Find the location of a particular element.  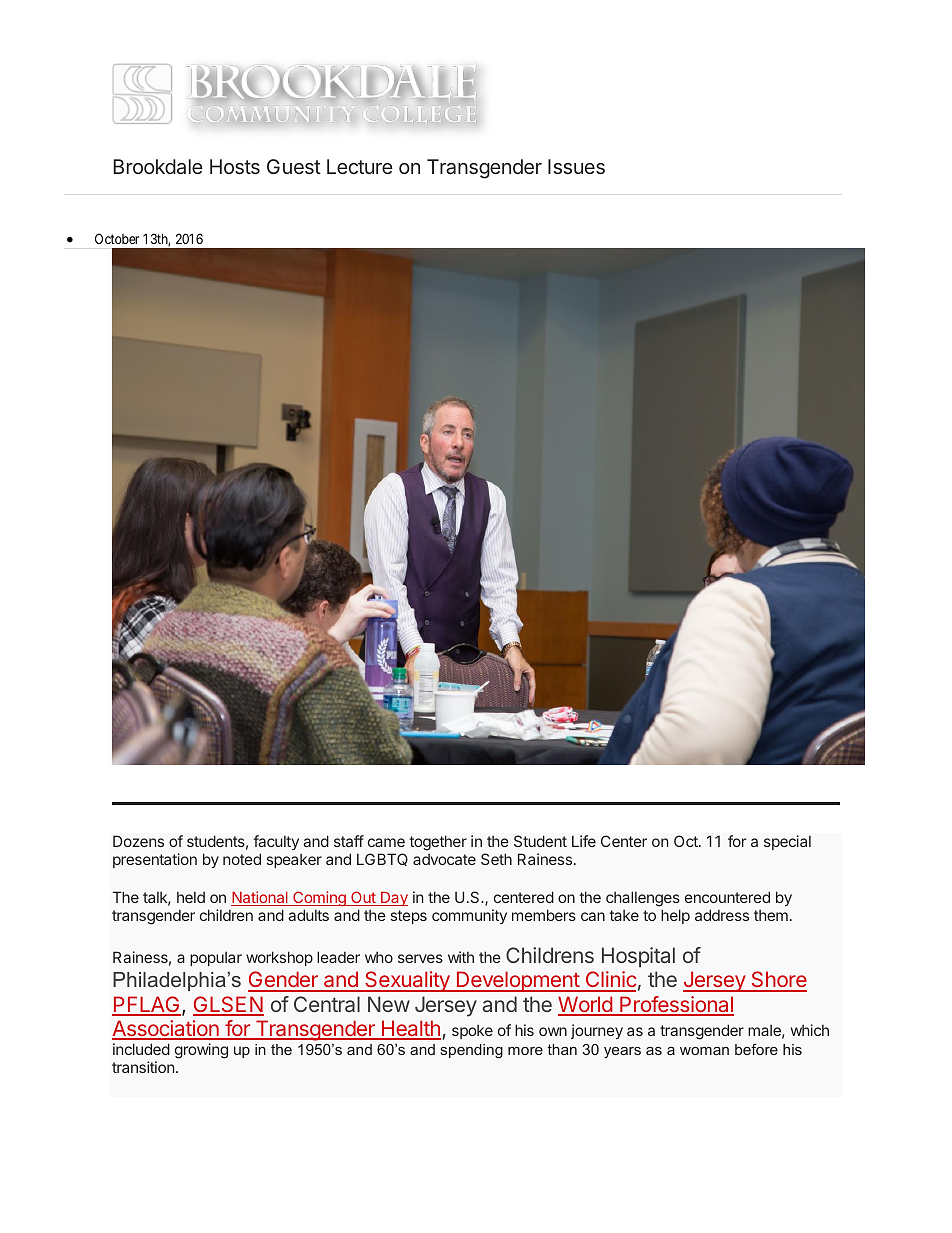

community is located at coordinates (469, 916).
